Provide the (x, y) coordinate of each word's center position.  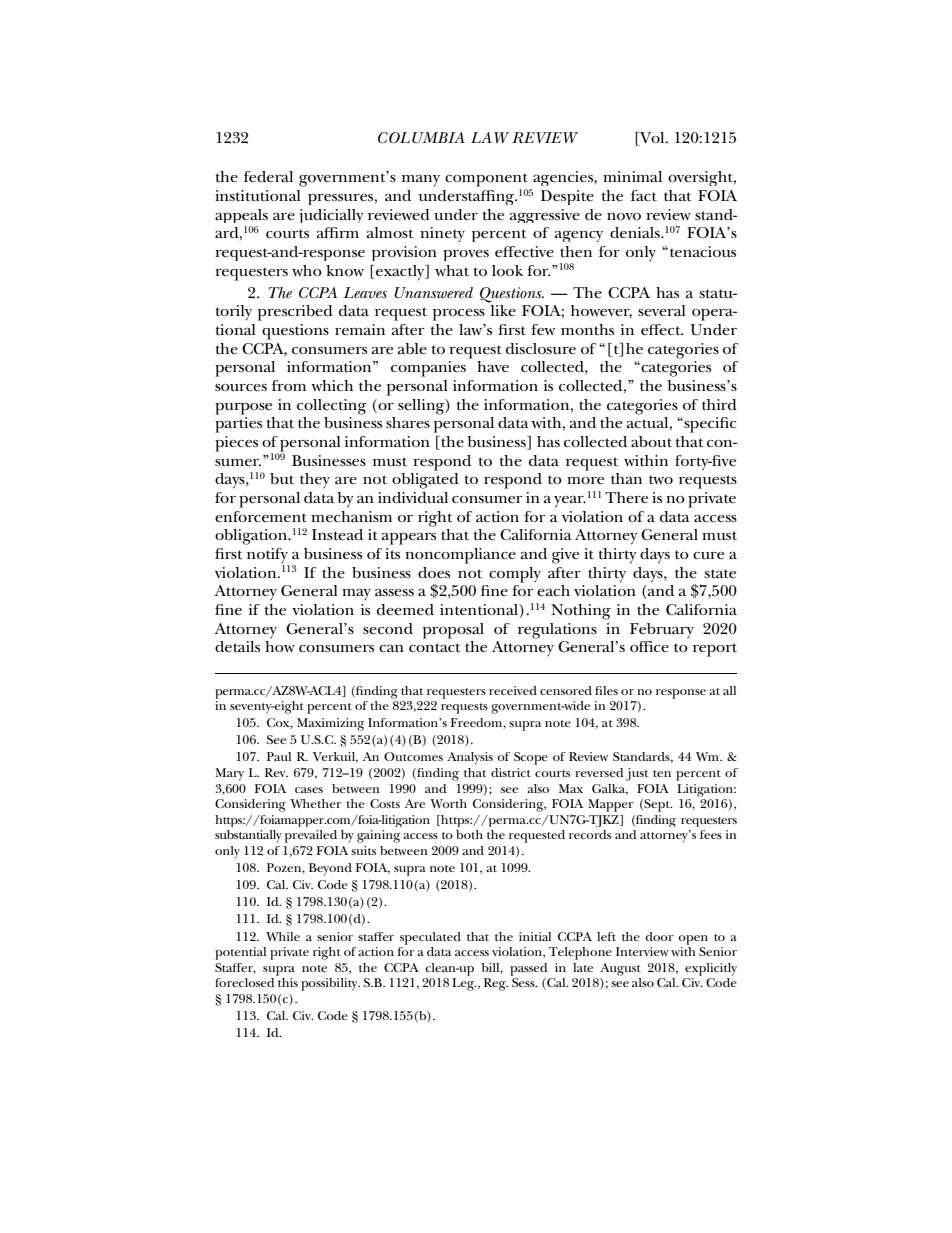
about (651, 441)
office (649, 647)
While (283, 936)
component (486, 180)
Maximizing (330, 724)
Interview (642, 951)
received (513, 690)
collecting (331, 407)
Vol (652, 139)
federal (268, 176)
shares (408, 423)
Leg (464, 984)
